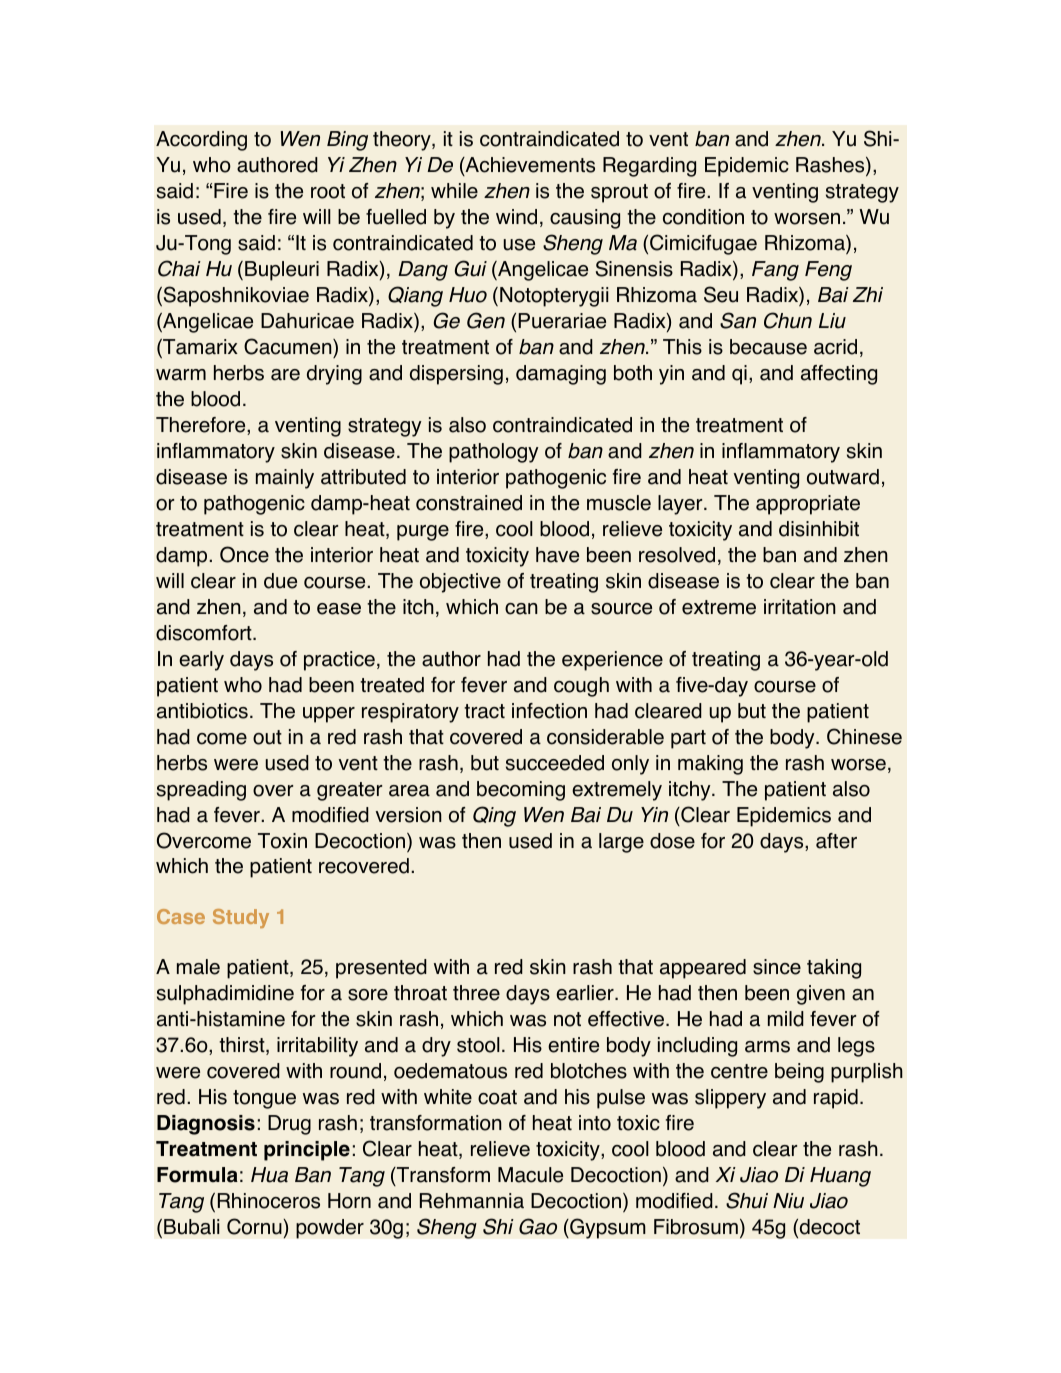 This screenshot has width=1061, height=1373. What do you see at coordinates (494, 816) in the screenshot?
I see `Qing` at bounding box center [494, 816].
